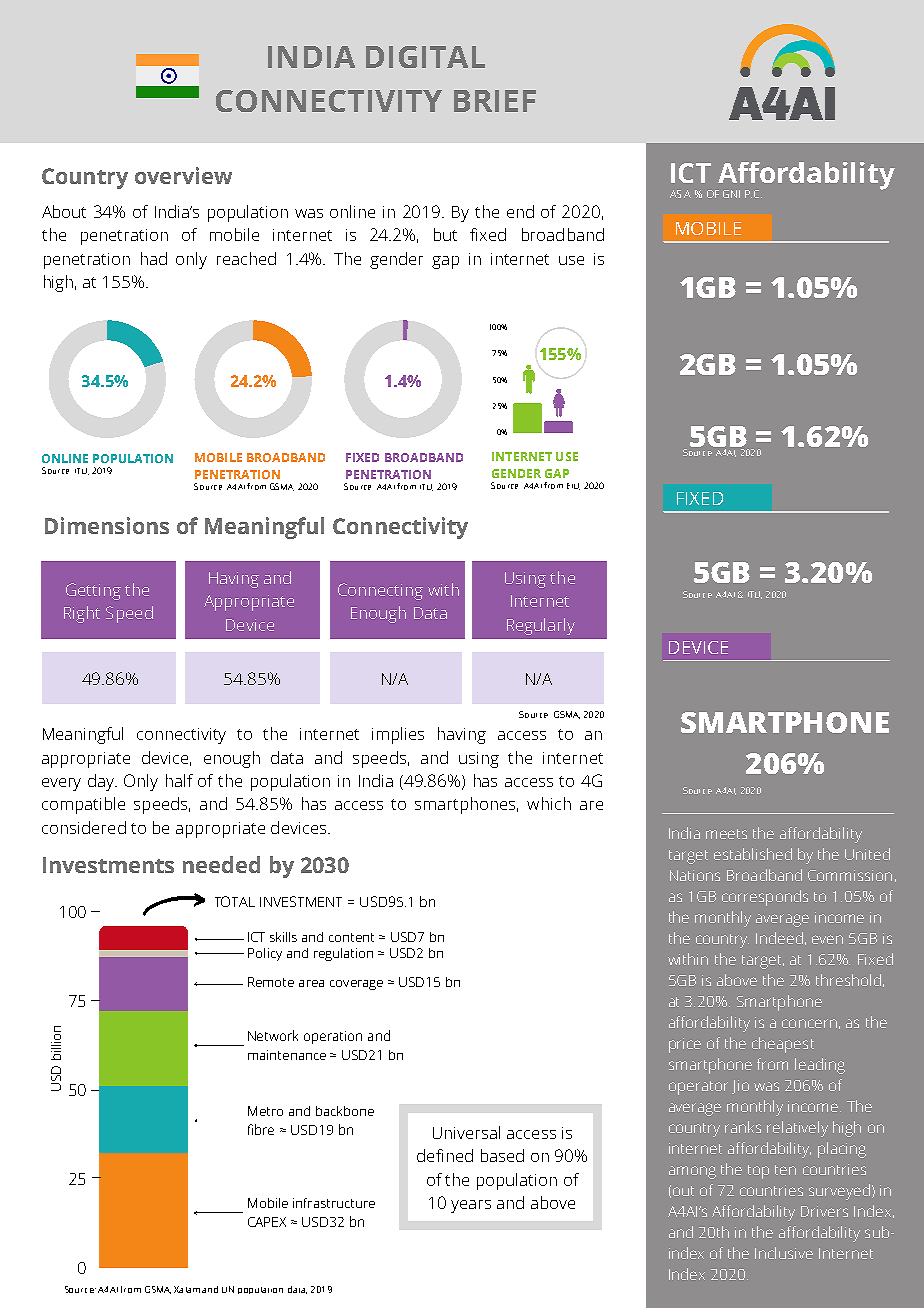  I want to click on Inclusive, so click(784, 1253).
